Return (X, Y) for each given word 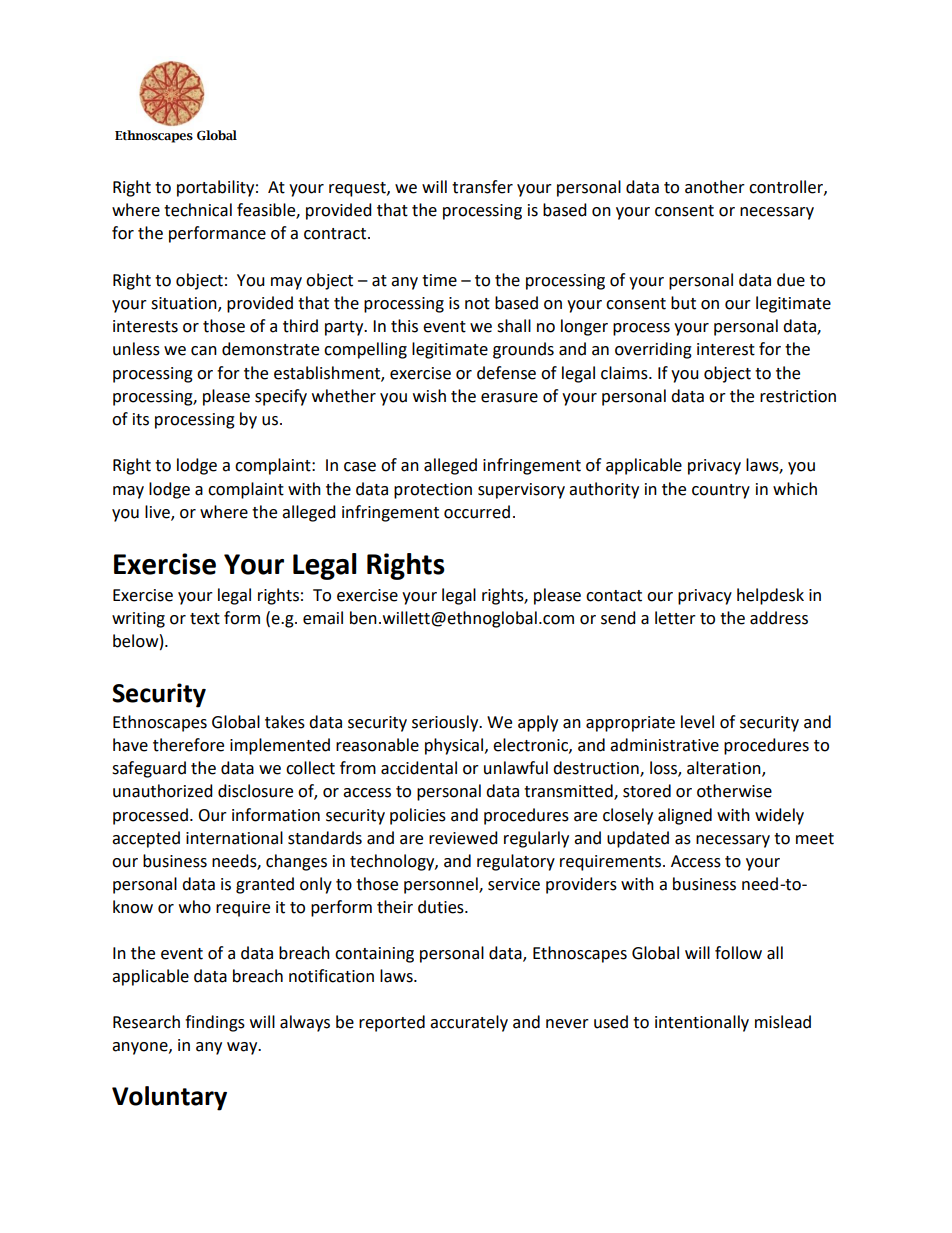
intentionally (702, 1023)
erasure (509, 398)
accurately (469, 1023)
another (715, 187)
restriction (798, 396)
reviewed (463, 838)
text (205, 619)
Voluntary (169, 1098)
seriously (446, 723)
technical (198, 210)
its (141, 419)
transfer (482, 187)
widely (779, 816)
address (779, 618)
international (234, 838)
